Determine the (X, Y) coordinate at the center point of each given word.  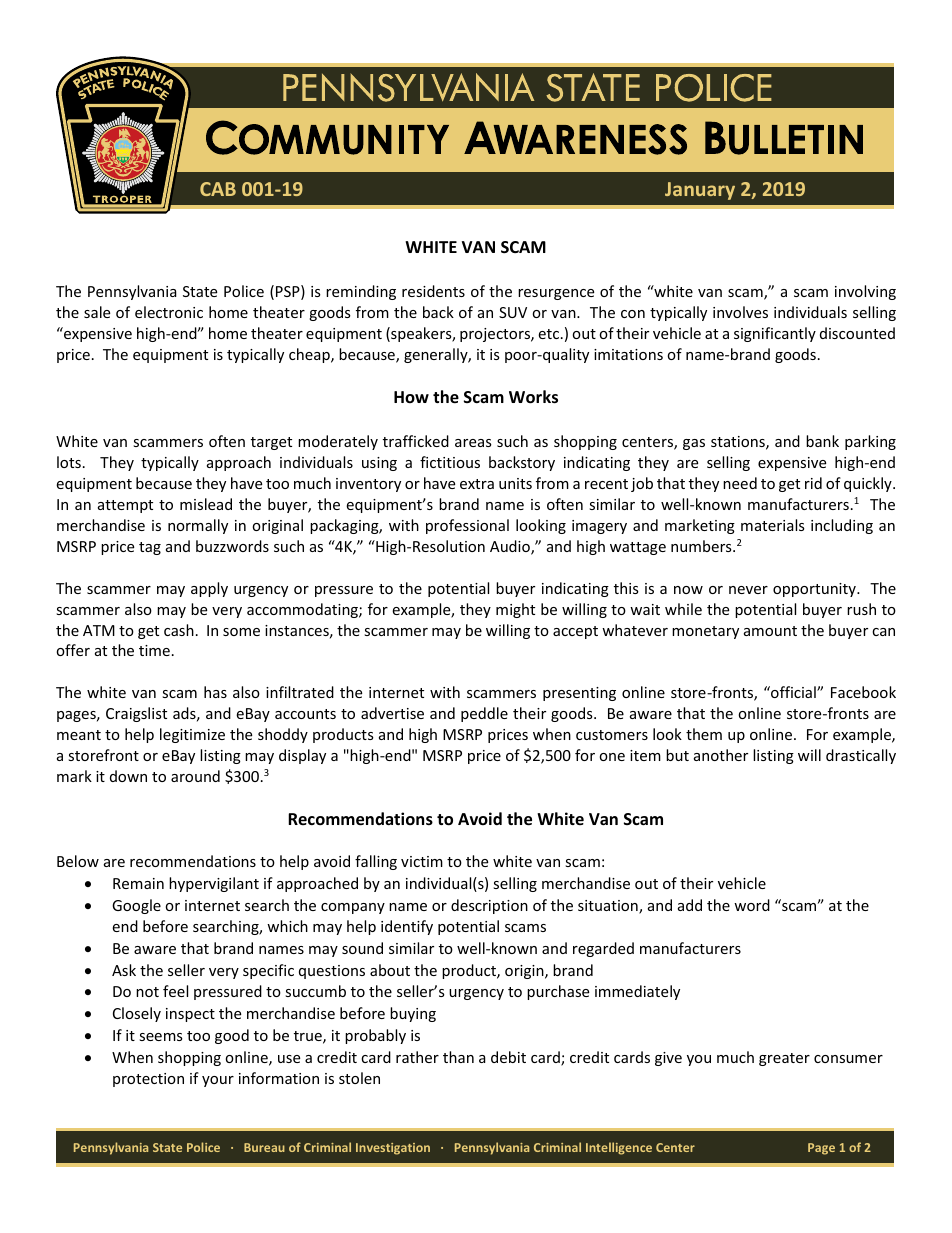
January (700, 191)
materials (773, 525)
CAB (218, 189)
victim (422, 861)
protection (148, 1080)
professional (467, 526)
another (721, 755)
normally (198, 526)
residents (433, 291)
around (195, 776)
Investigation (393, 1149)
